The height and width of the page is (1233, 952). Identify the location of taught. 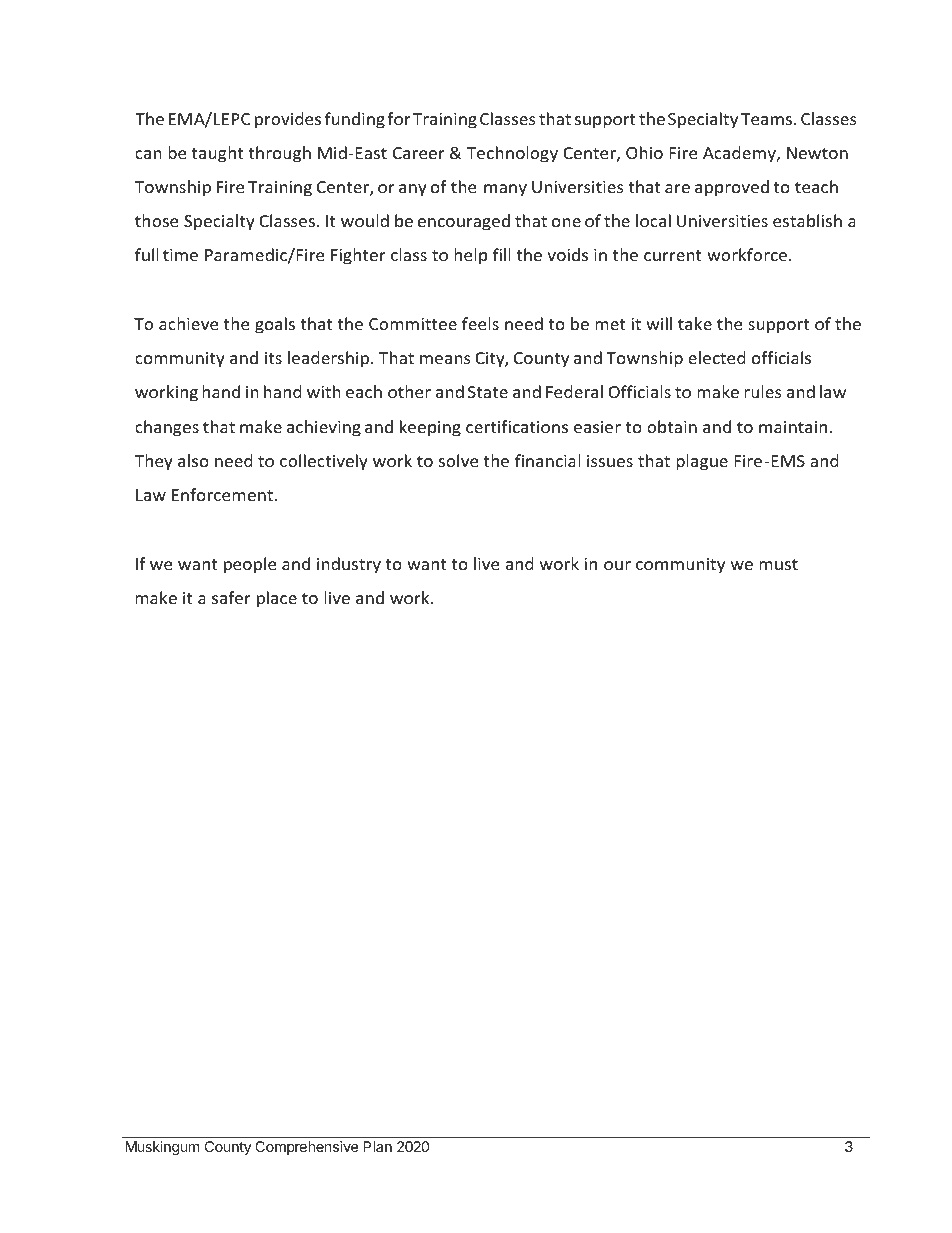
(217, 154).
